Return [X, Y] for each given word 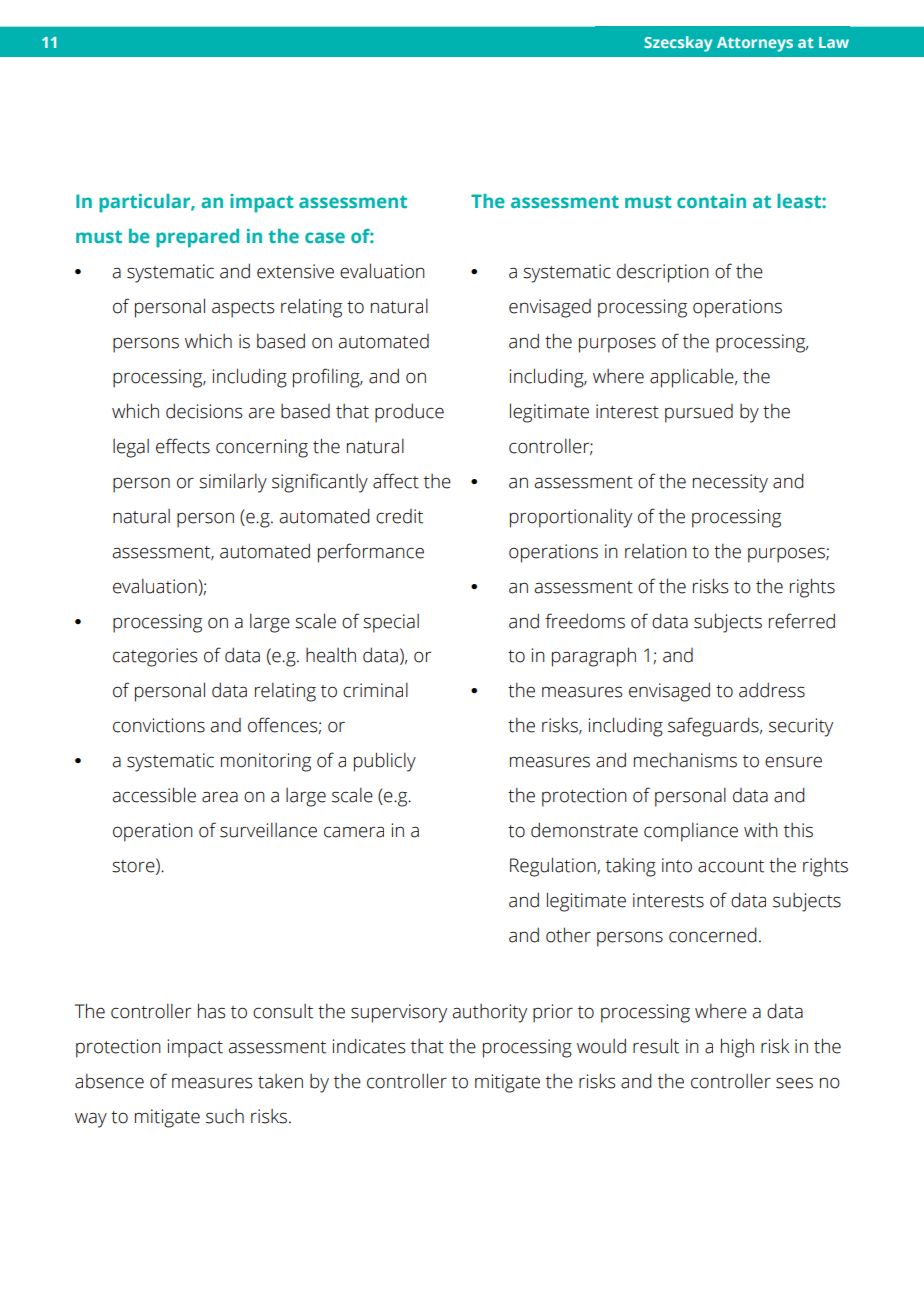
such [225, 1116]
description [663, 273]
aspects [243, 309]
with [761, 830]
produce [409, 413]
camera [354, 832]
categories [155, 657]
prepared [197, 238]
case [325, 237]
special [391, 623]
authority [489, 1013]
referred [802, 621]
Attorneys [755, 44]
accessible [154, 795]
